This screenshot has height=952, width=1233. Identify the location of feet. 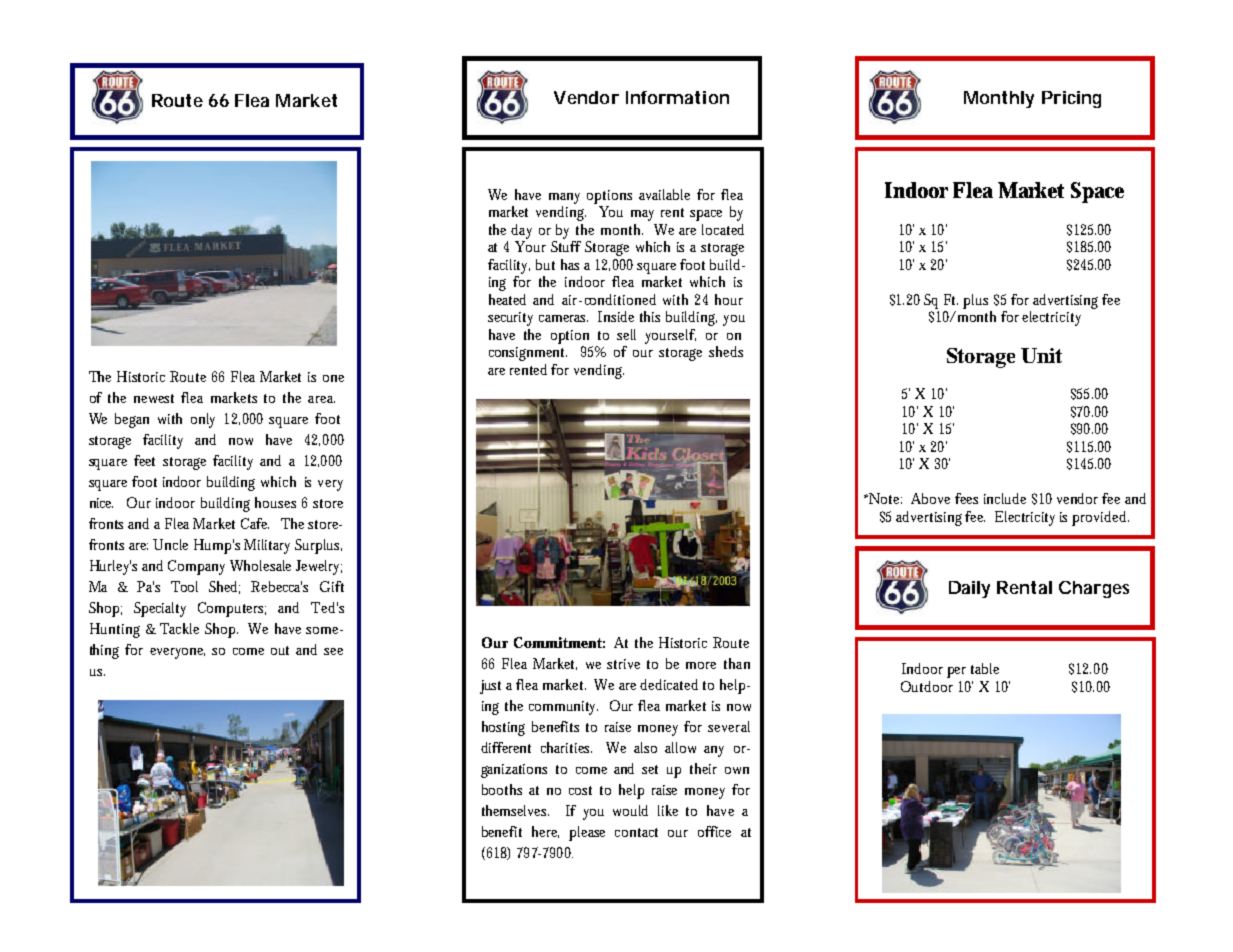
(144, 460).
